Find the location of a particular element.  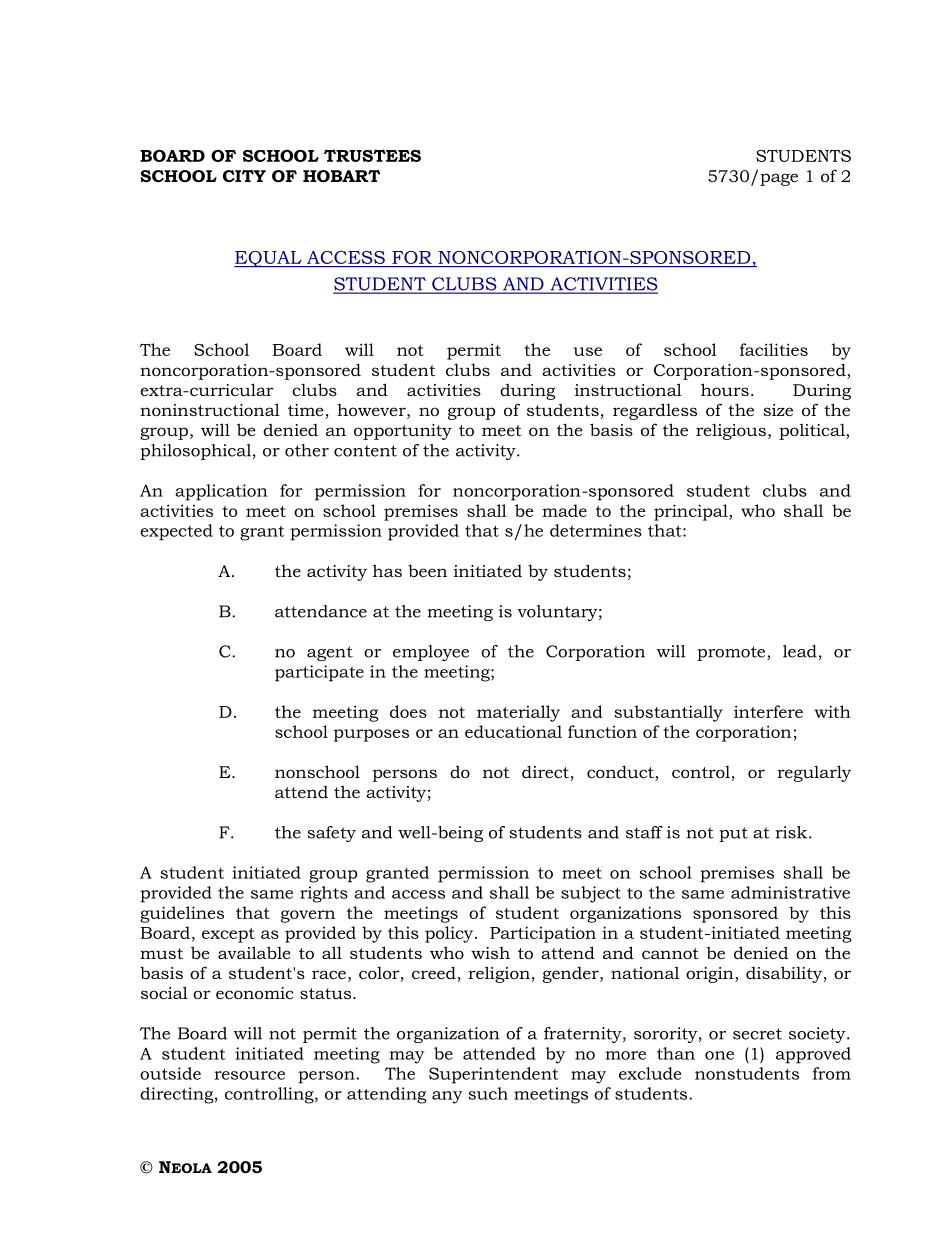

promote is located at coordinates (732, 653).
